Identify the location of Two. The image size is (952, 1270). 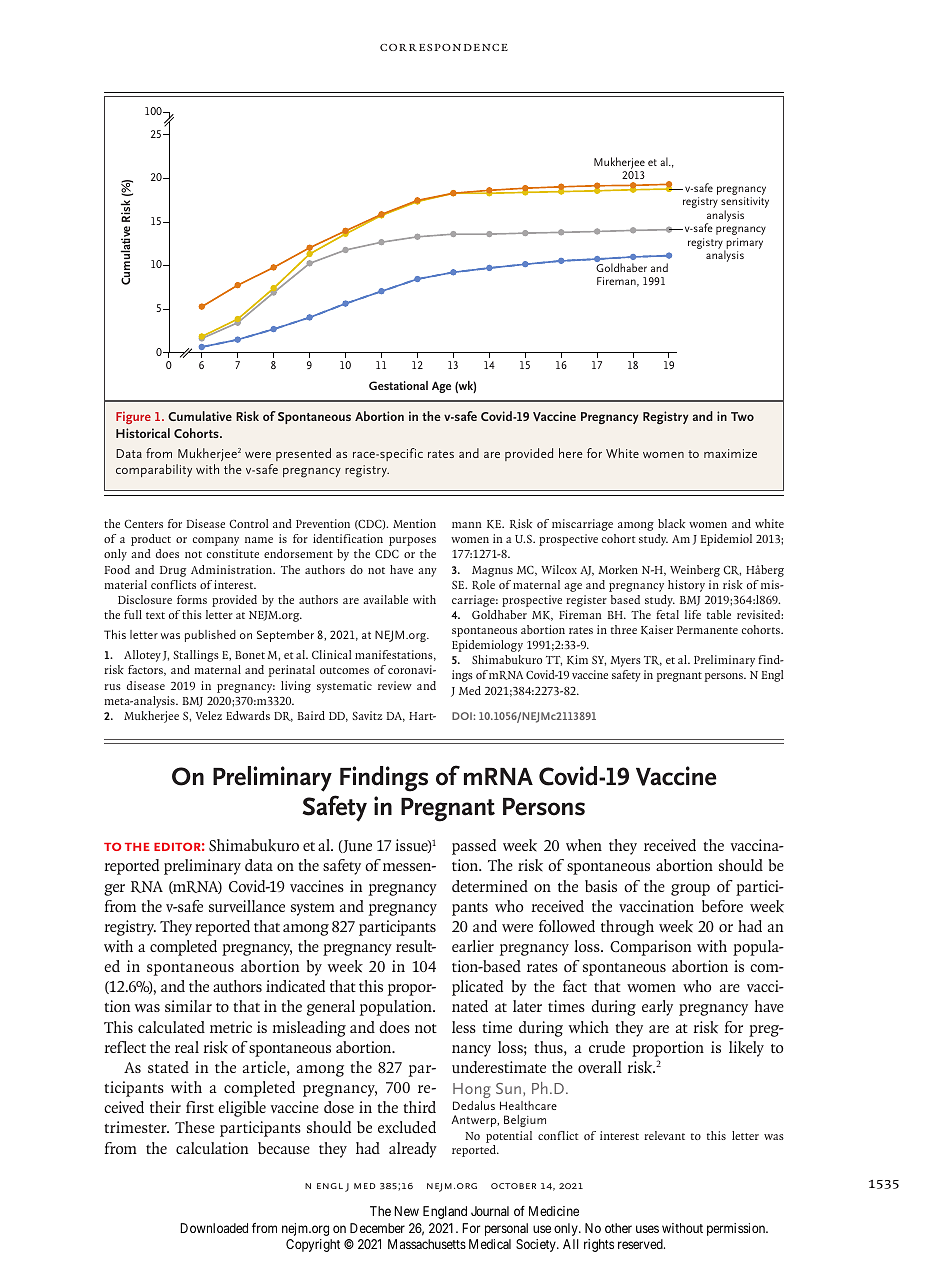
(742, 416).
